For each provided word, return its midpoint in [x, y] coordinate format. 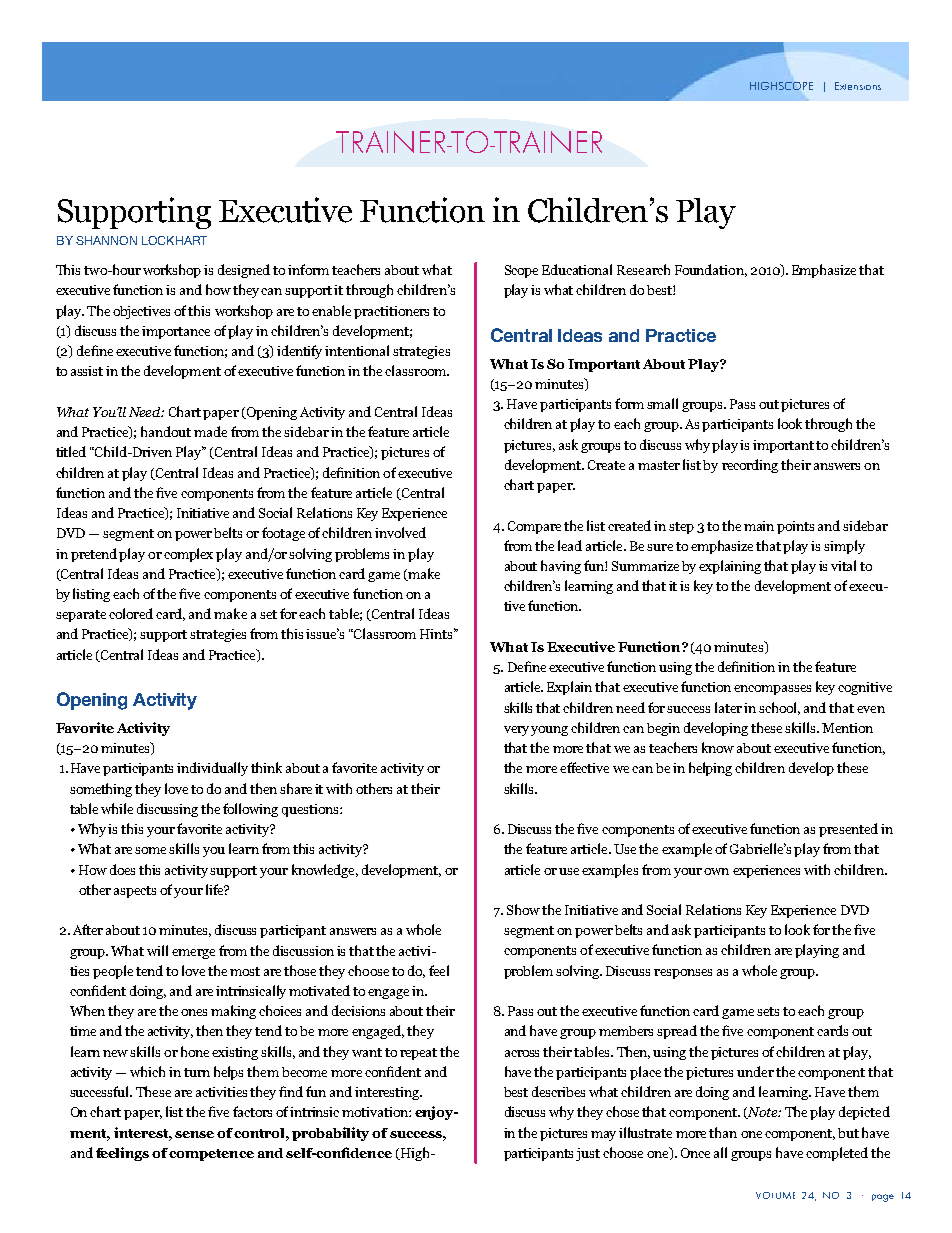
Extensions [858, 86]
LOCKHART [174, 240]
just [588, 1154]
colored [131, 613]
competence [211, 1155]
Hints [438, 633]
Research [643, 269]
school [779, 708]
